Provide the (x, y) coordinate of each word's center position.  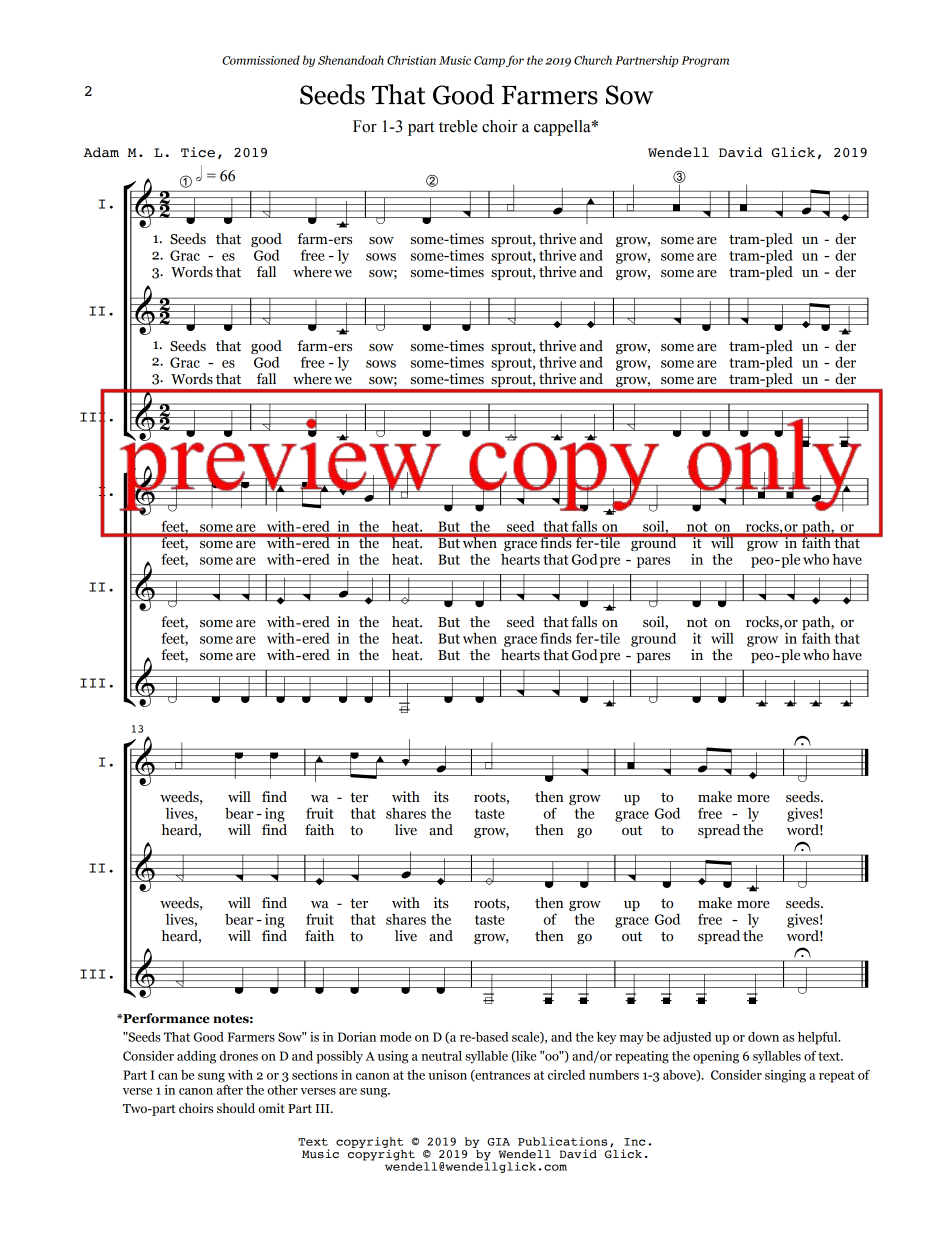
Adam (101, 152)
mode (395, 1037)
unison (447, 1075)
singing (785, 1076)
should (236, 1108)
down (763, 1037)
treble (458, 126)
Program (705, 61)
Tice (198, 152)
